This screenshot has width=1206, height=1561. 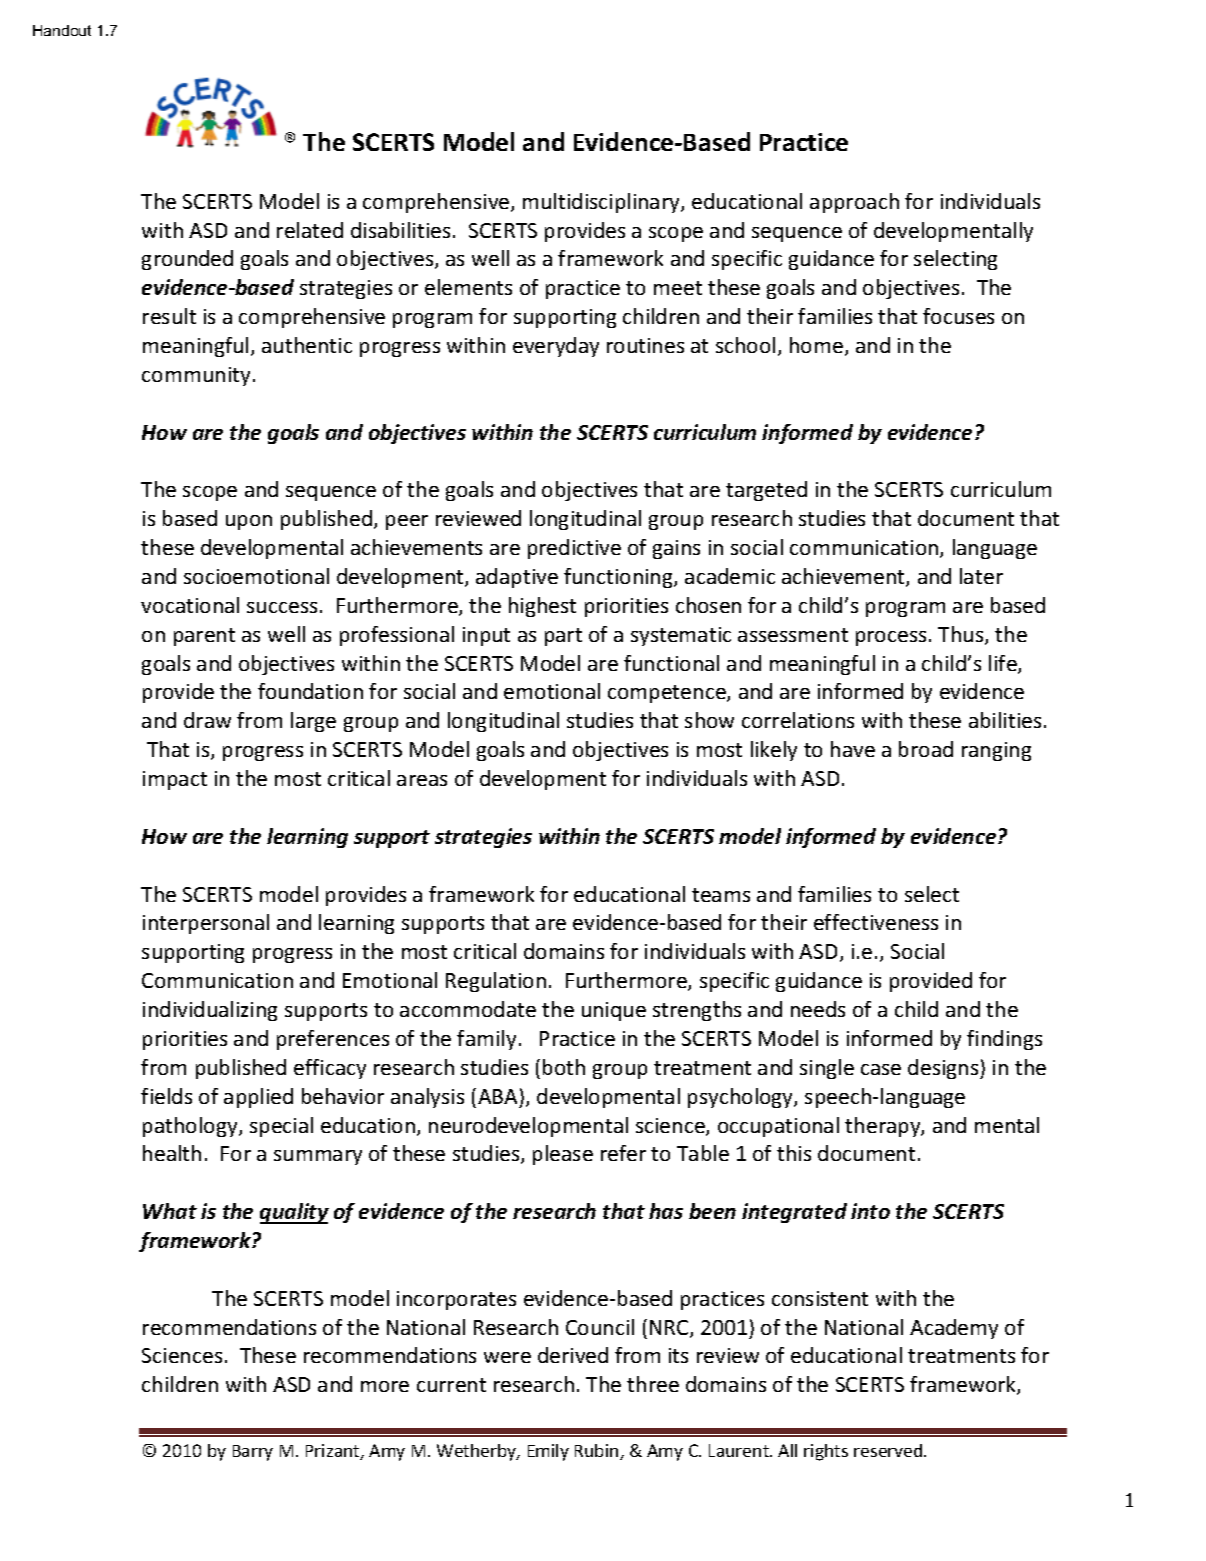 I want to click on Barry, so click(x=253, y=1453).
